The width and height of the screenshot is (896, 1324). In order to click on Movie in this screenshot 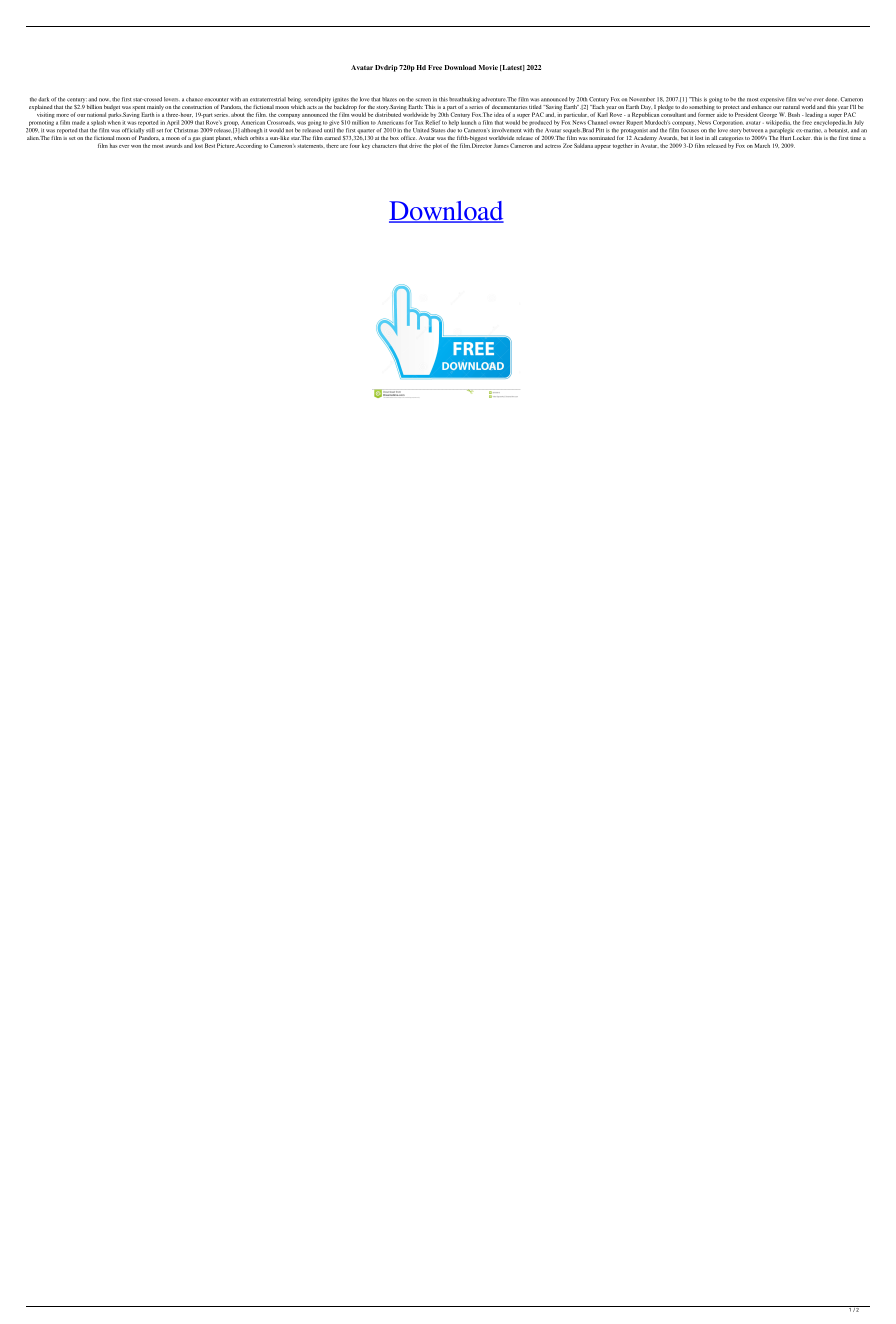, I will do `click(488, 67)`.
